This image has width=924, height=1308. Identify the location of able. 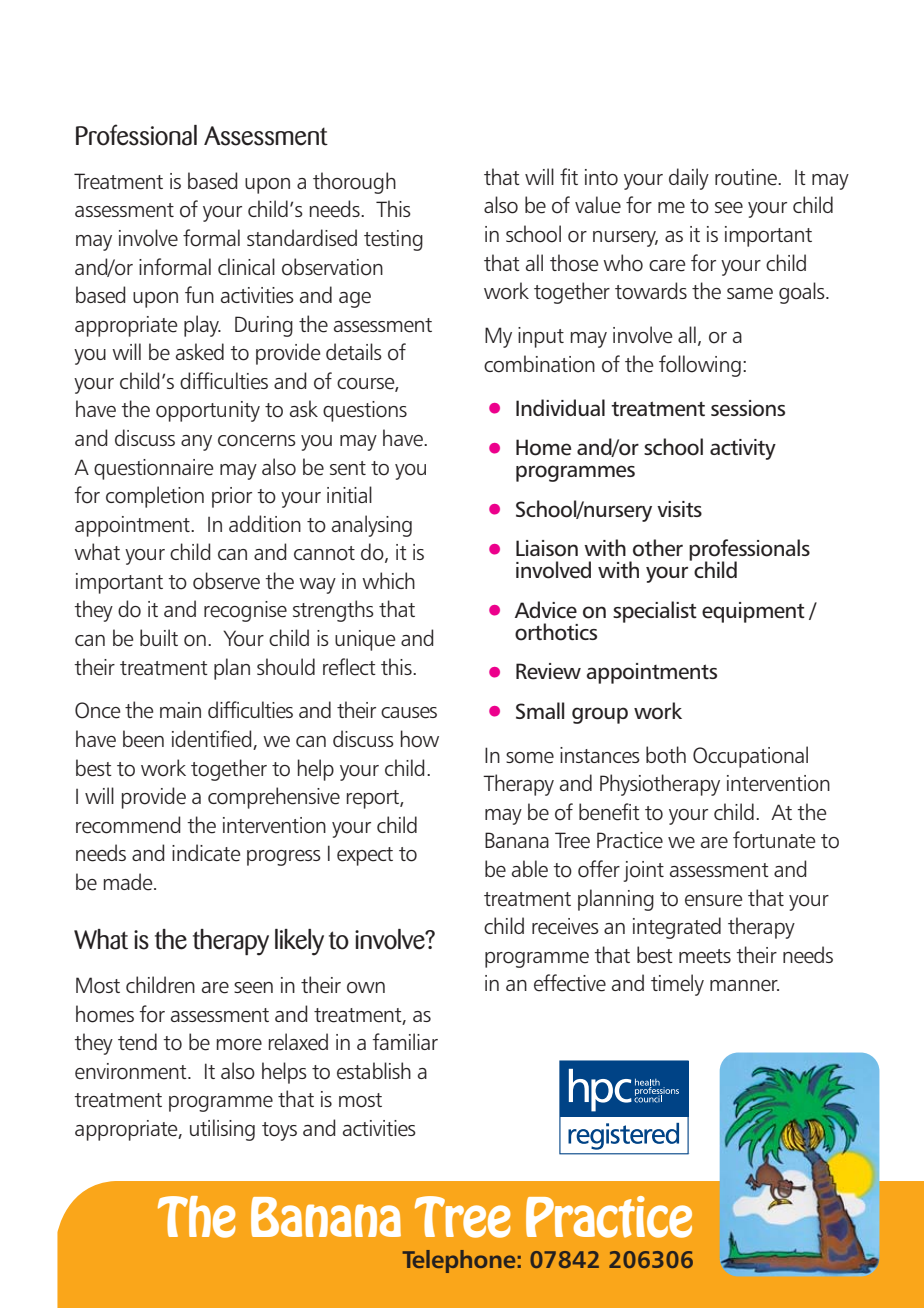
(530, 869).
